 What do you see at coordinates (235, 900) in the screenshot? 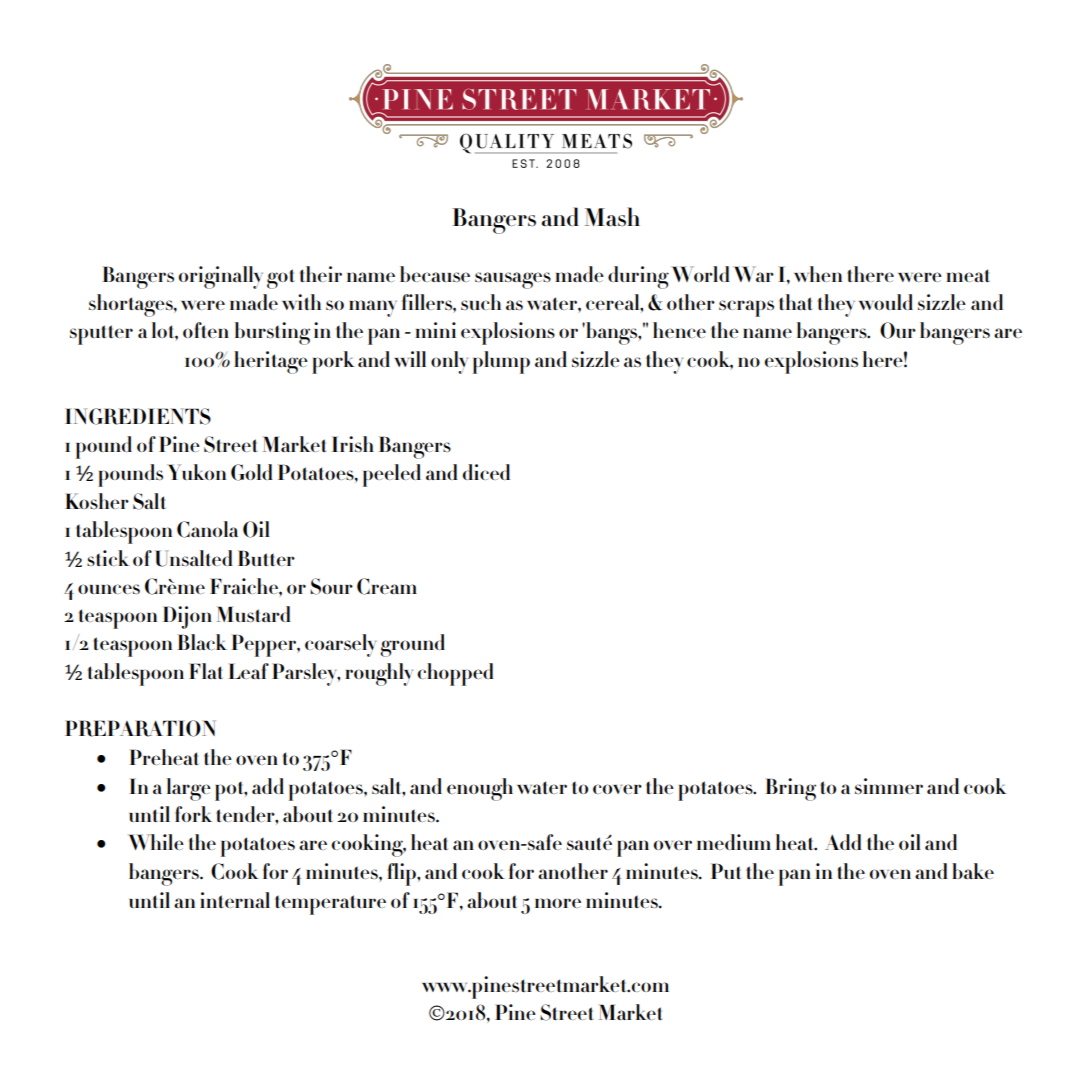
I see `internal` at bounding box center [235, 900].
